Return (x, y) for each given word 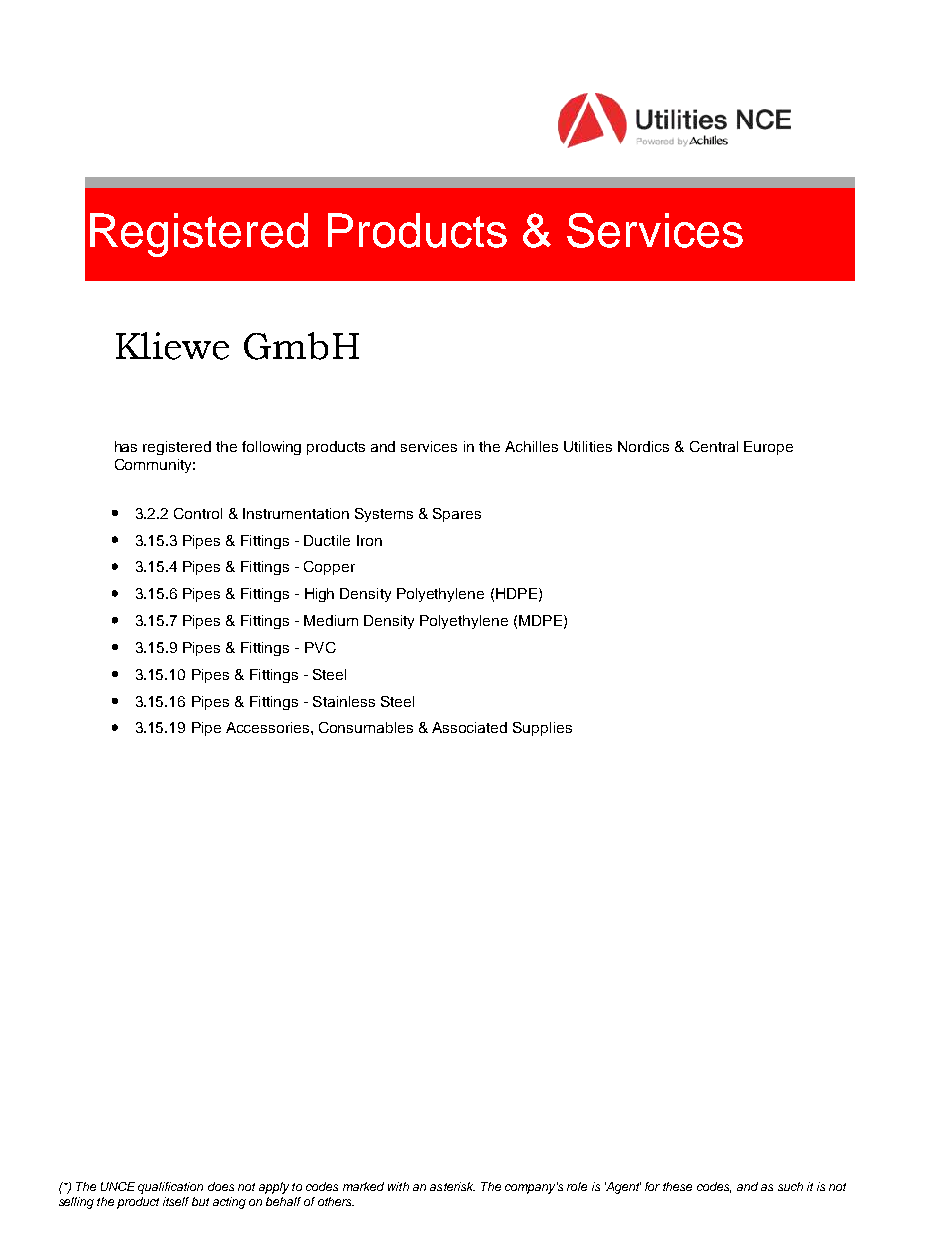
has (126, 446)
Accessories (269, 727)
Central (714, 446)
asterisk (452, 1186)
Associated (469, 727)
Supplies (542, 729)
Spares (457, 515)
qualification (170, 1188)
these (677, 1186)
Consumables (366, 727)
